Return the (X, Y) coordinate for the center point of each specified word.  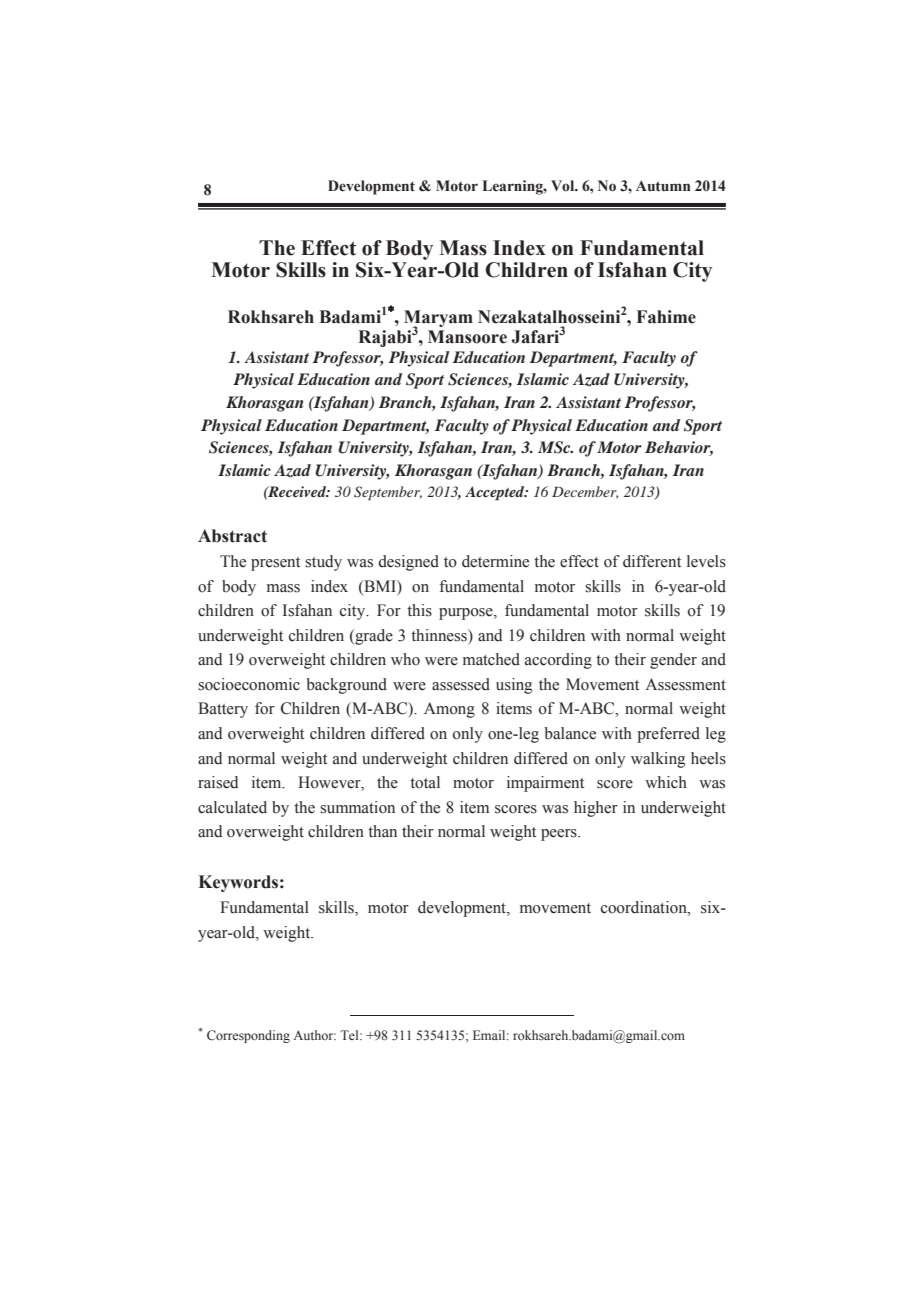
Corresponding (248, 1036)
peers (560, 835)
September (388, 493)
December (585, 492)
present (275, 564)
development (463, 909)
